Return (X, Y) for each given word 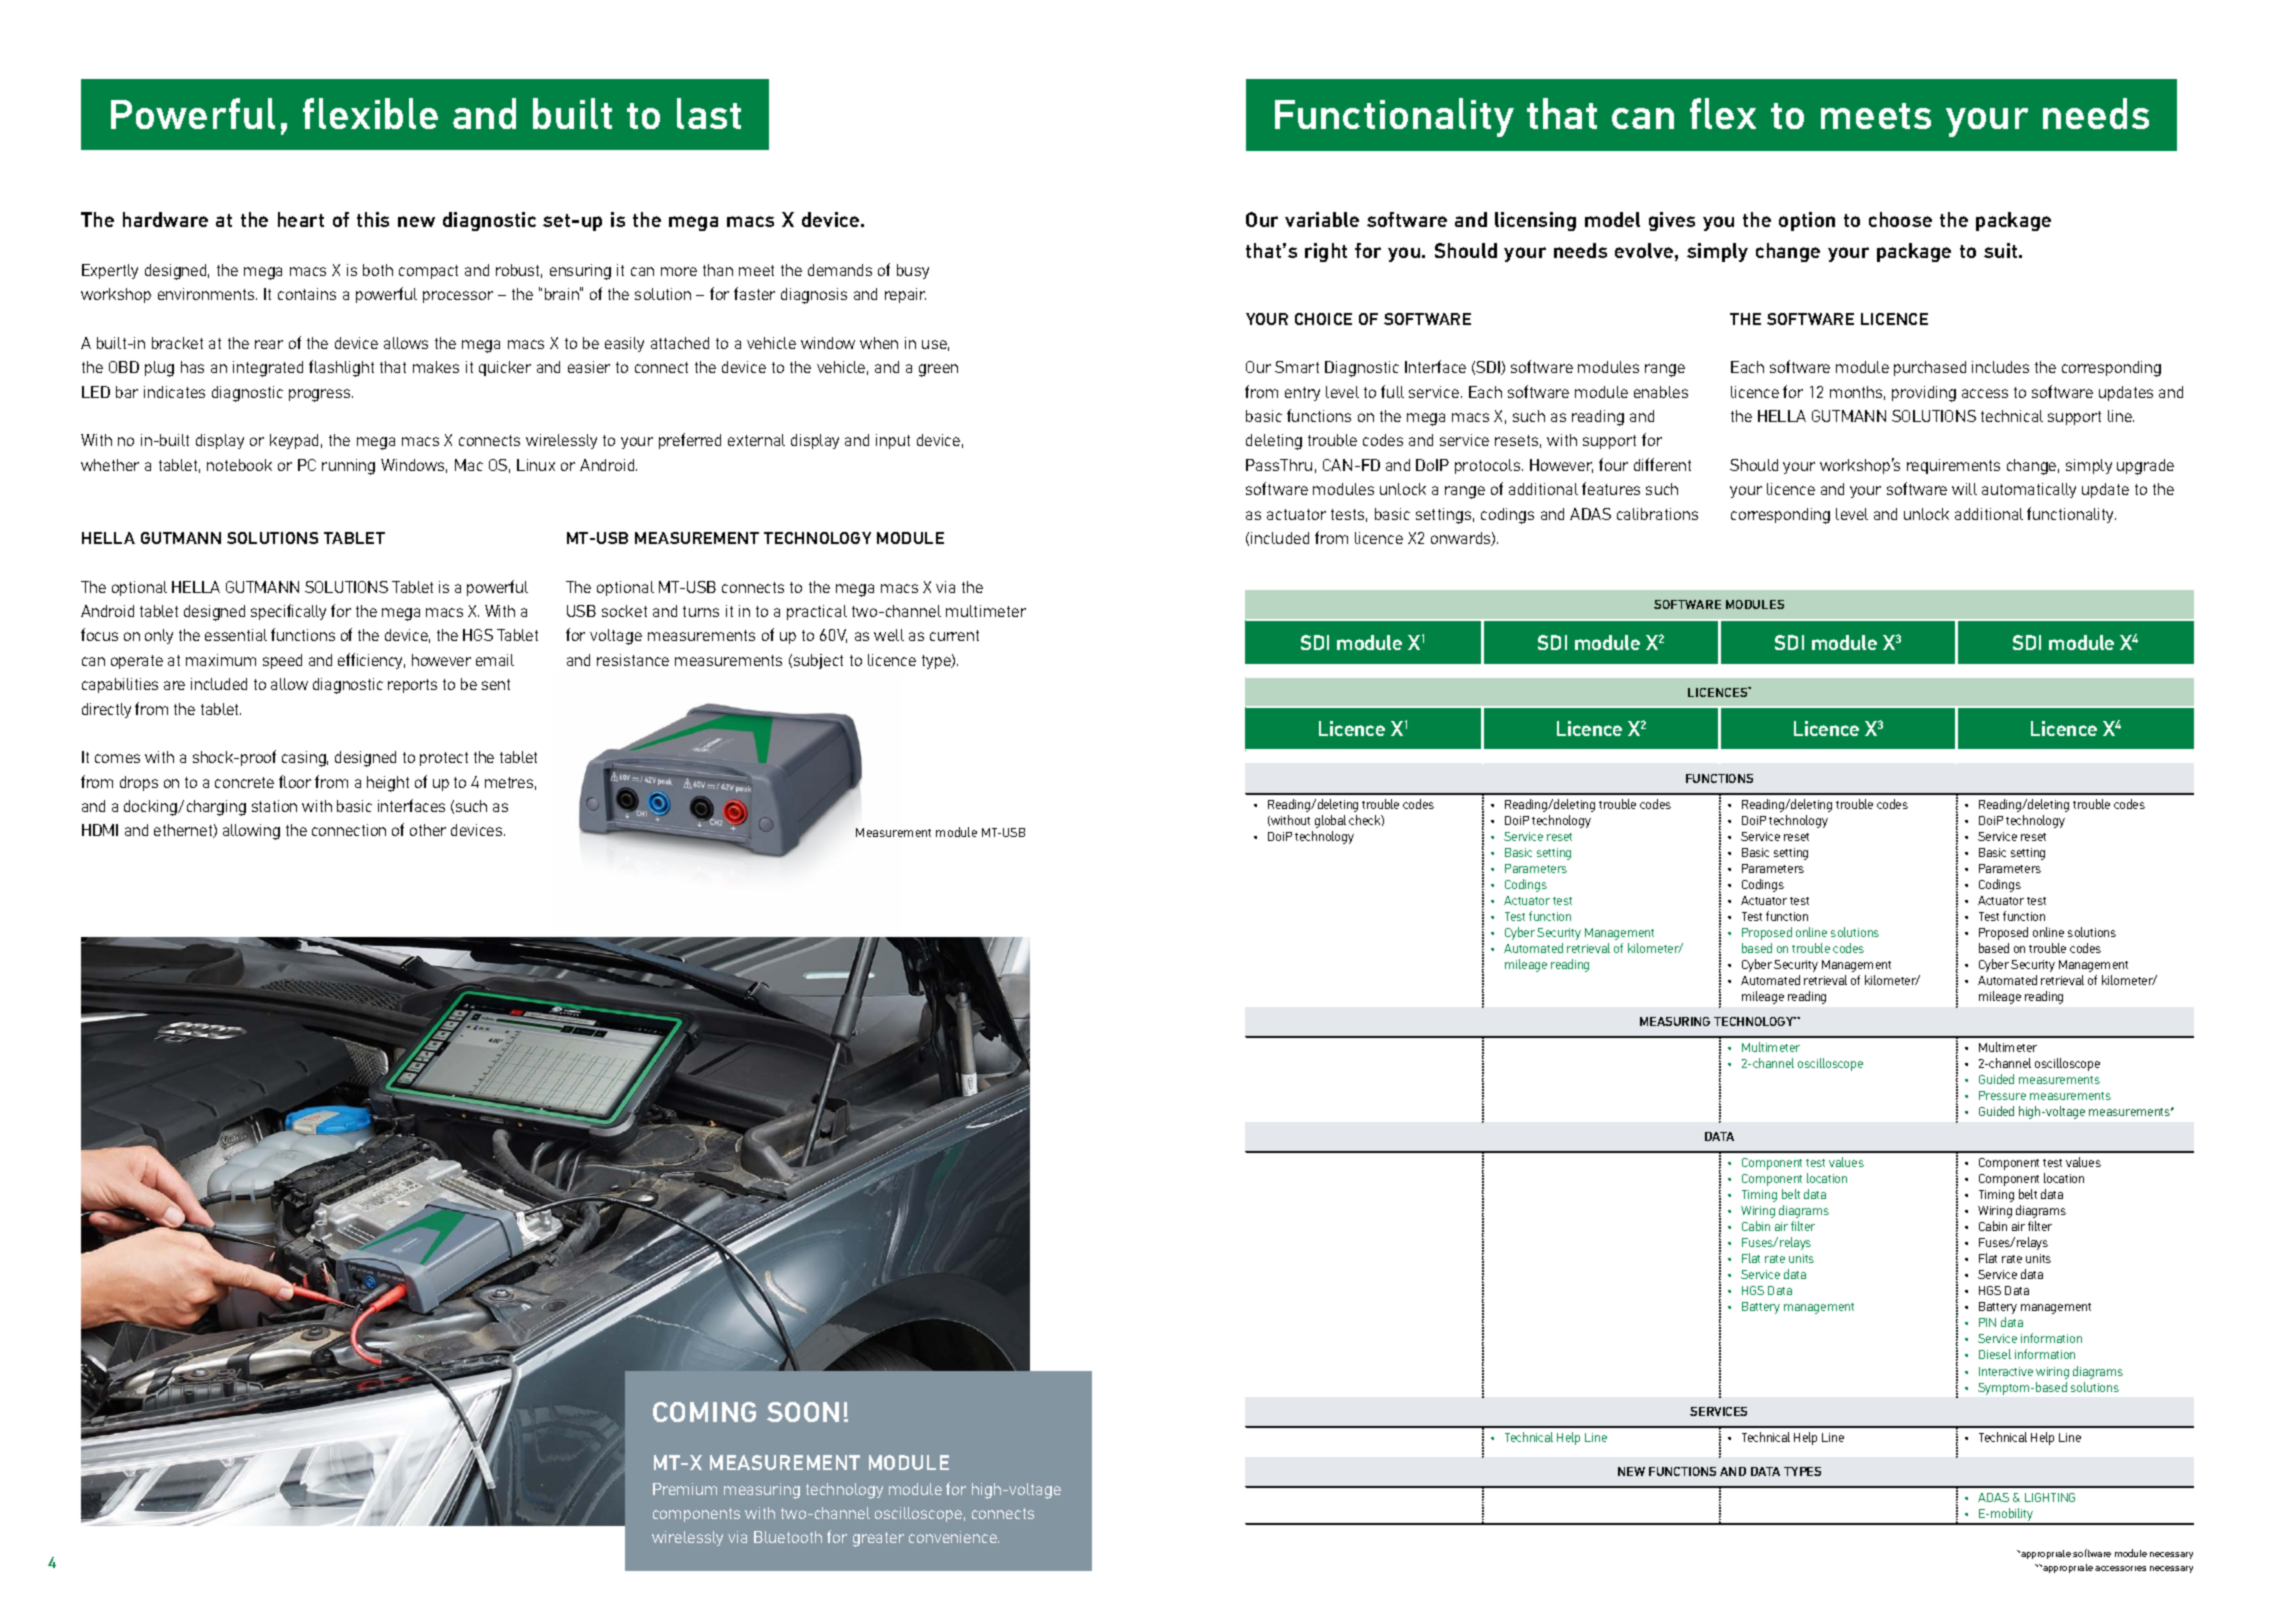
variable (1322, 219)
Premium (685, 1489)
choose (1900, 219)
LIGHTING (2050, 1497)
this (373, 219)
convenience (954, 1537)
